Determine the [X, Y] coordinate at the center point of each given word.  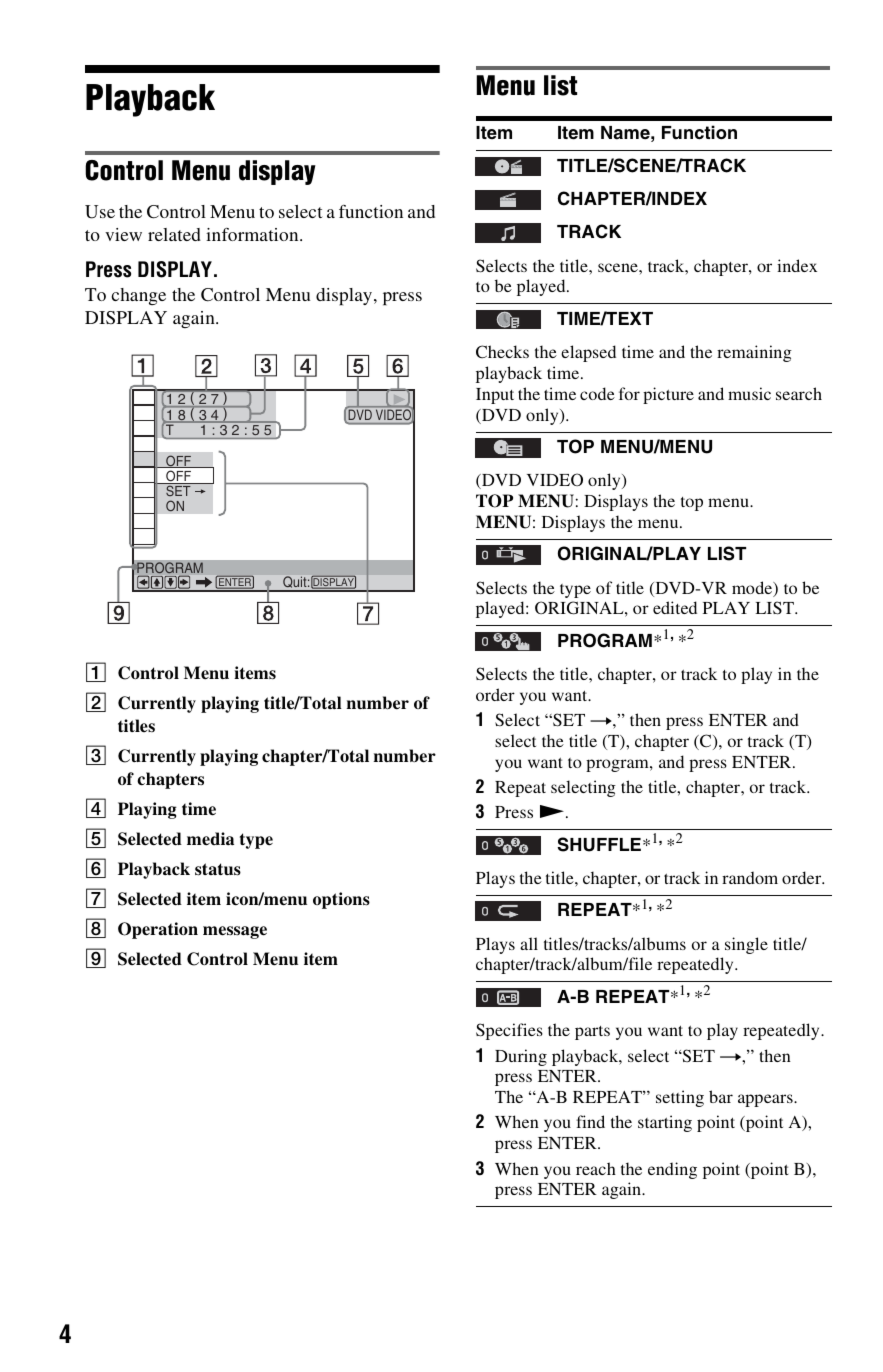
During [521, 1057]
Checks [502, 351]
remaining [754, 353]
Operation [158, 930]
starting [665, 1123]
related [174, 234]
